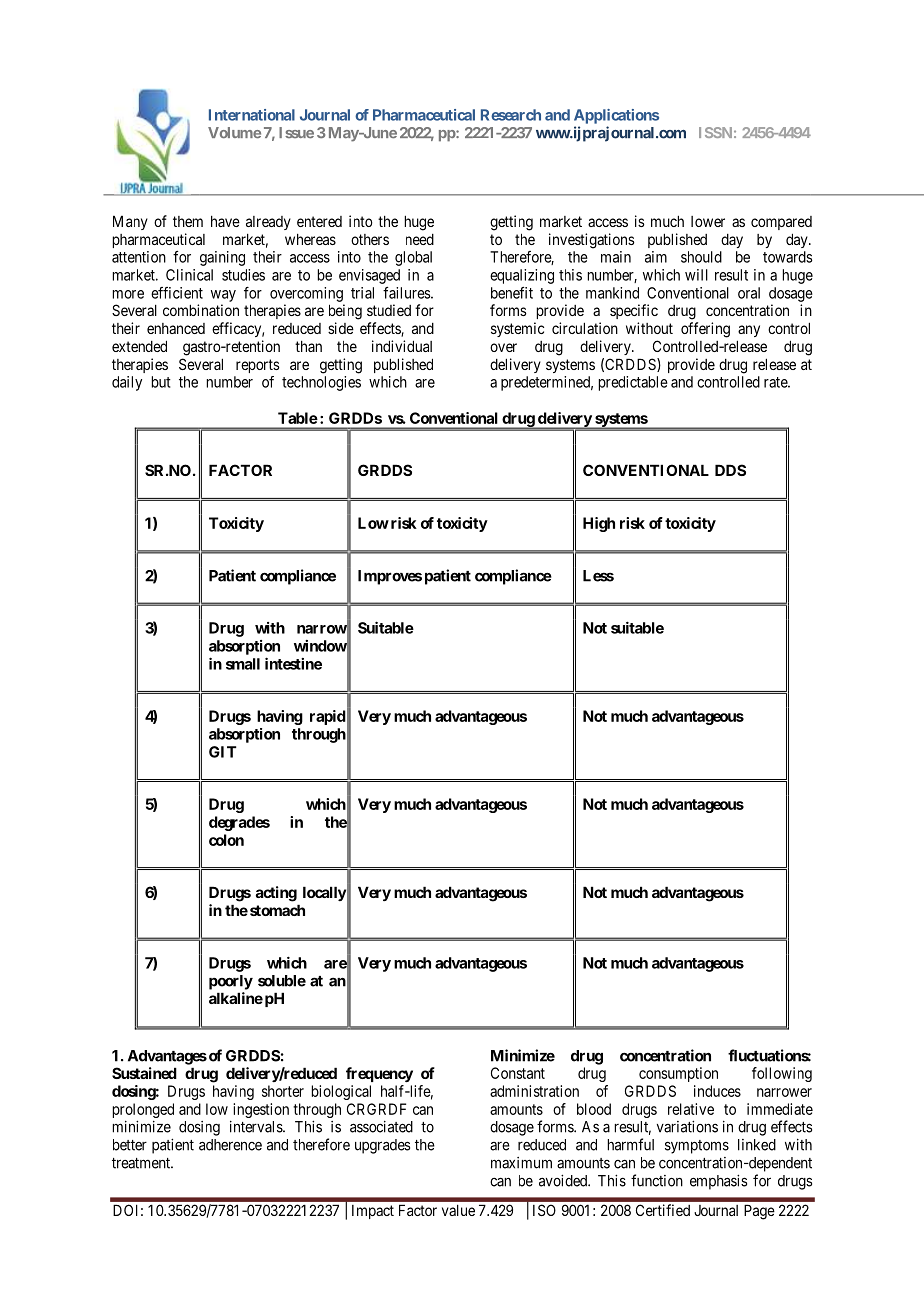  Describe the element at coordinates (328, 717) in the document. I see `rapid` at that location.
